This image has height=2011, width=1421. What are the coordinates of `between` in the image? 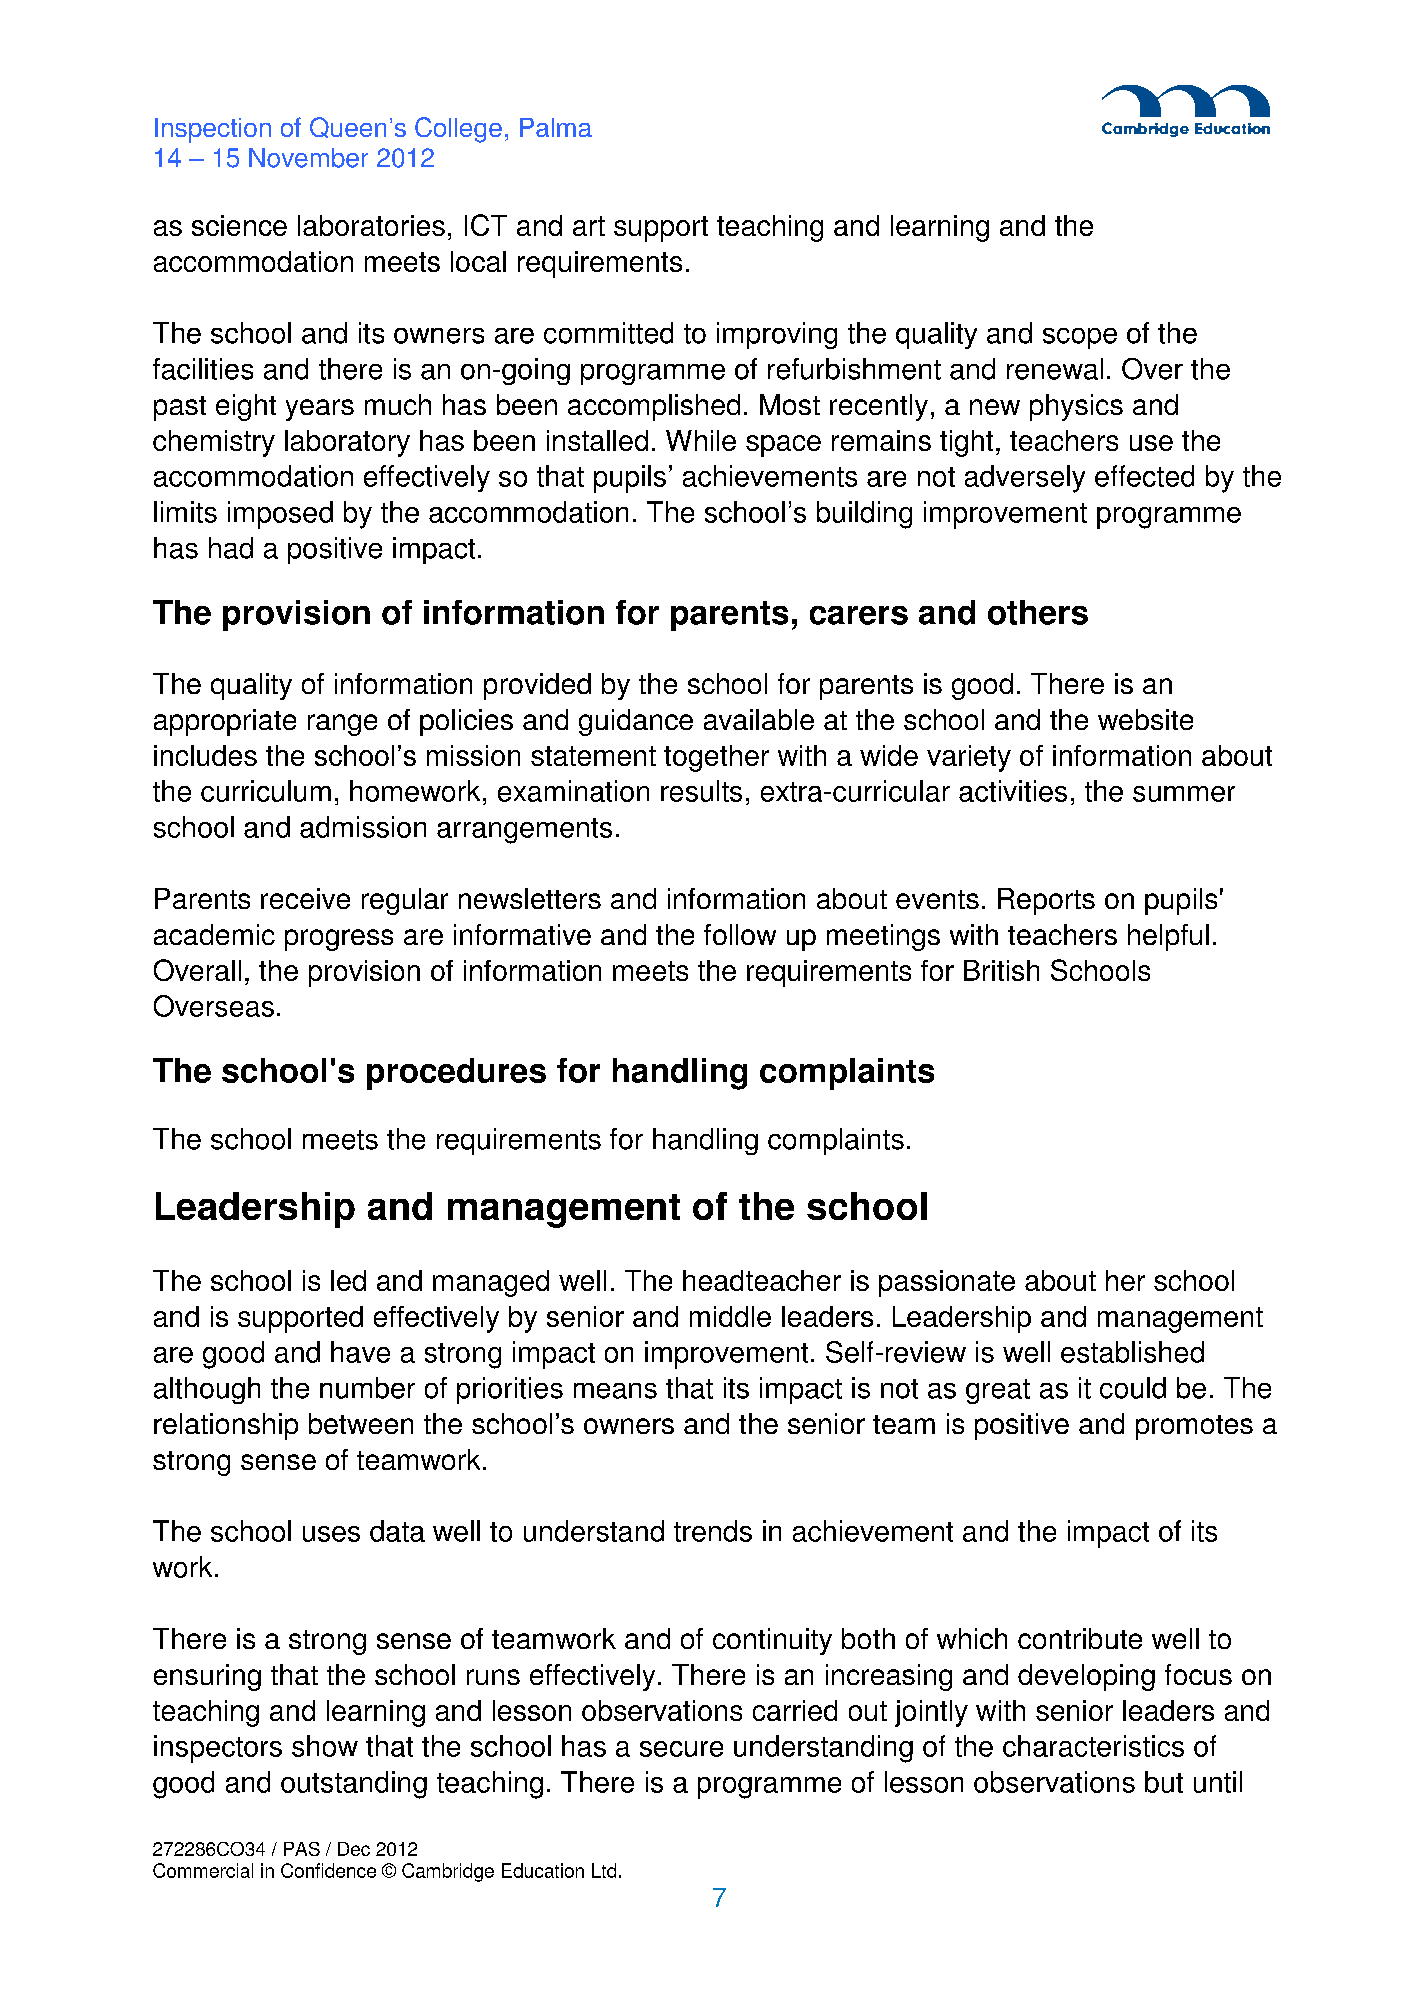 It's located at (361, 1423).
